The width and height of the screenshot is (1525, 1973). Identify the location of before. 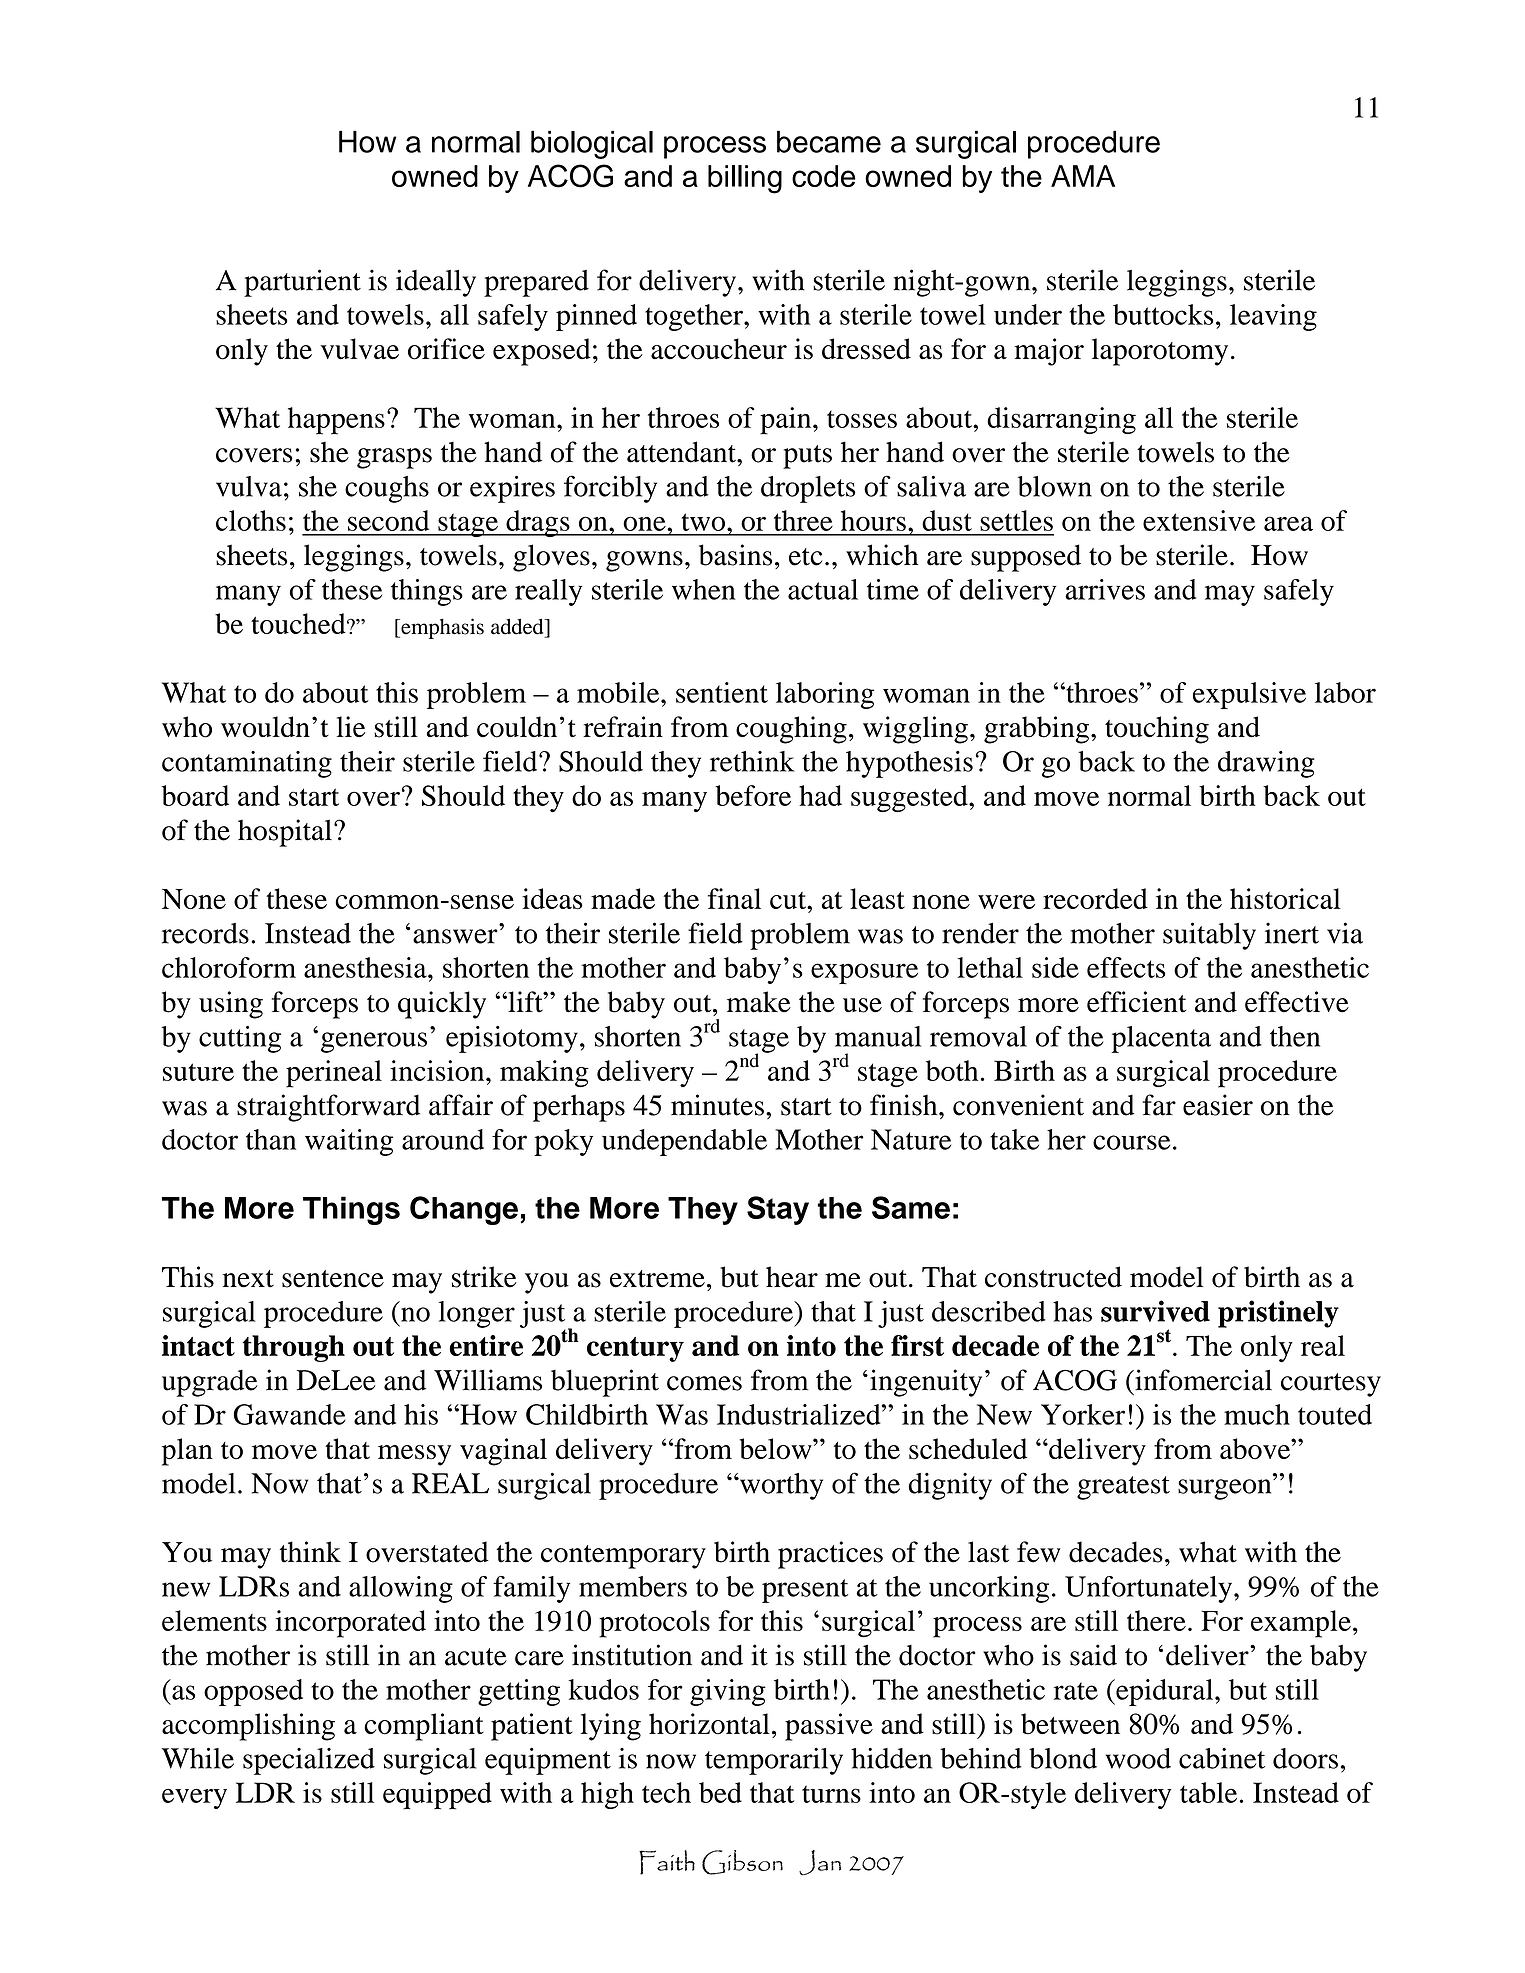
(753, 795).
